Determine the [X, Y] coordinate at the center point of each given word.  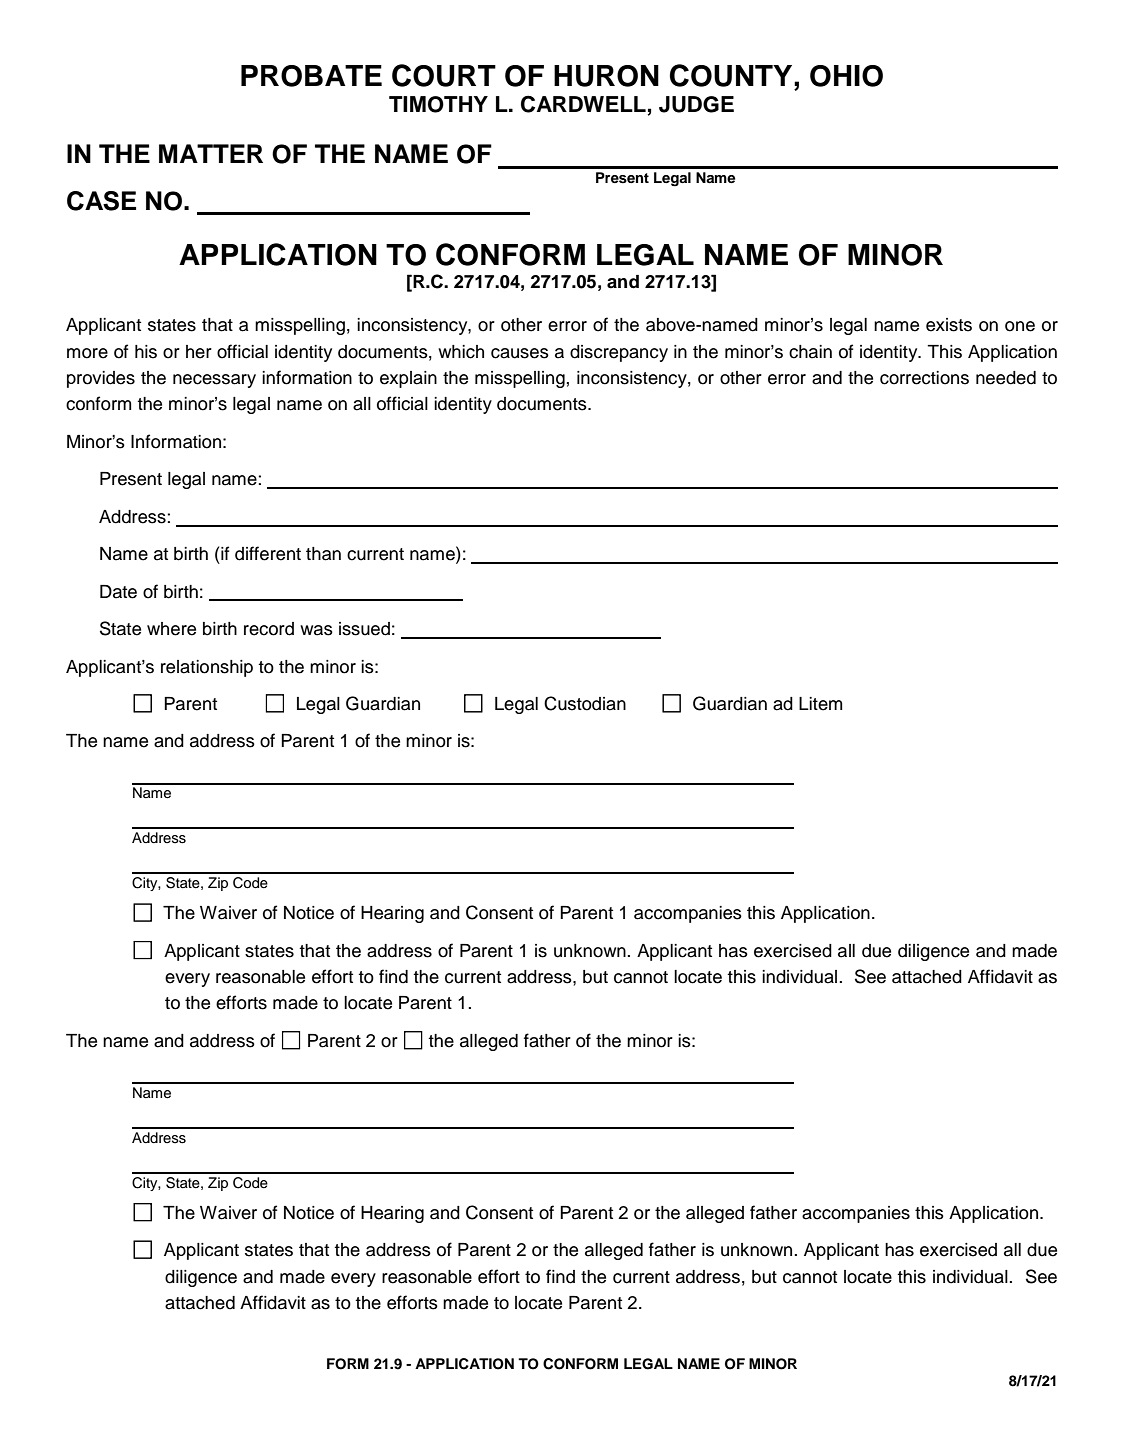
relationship [207, 668]
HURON [606, 76]
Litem [820, 704]
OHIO [846, 76]
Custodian [585, 703]
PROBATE [311, 76]
